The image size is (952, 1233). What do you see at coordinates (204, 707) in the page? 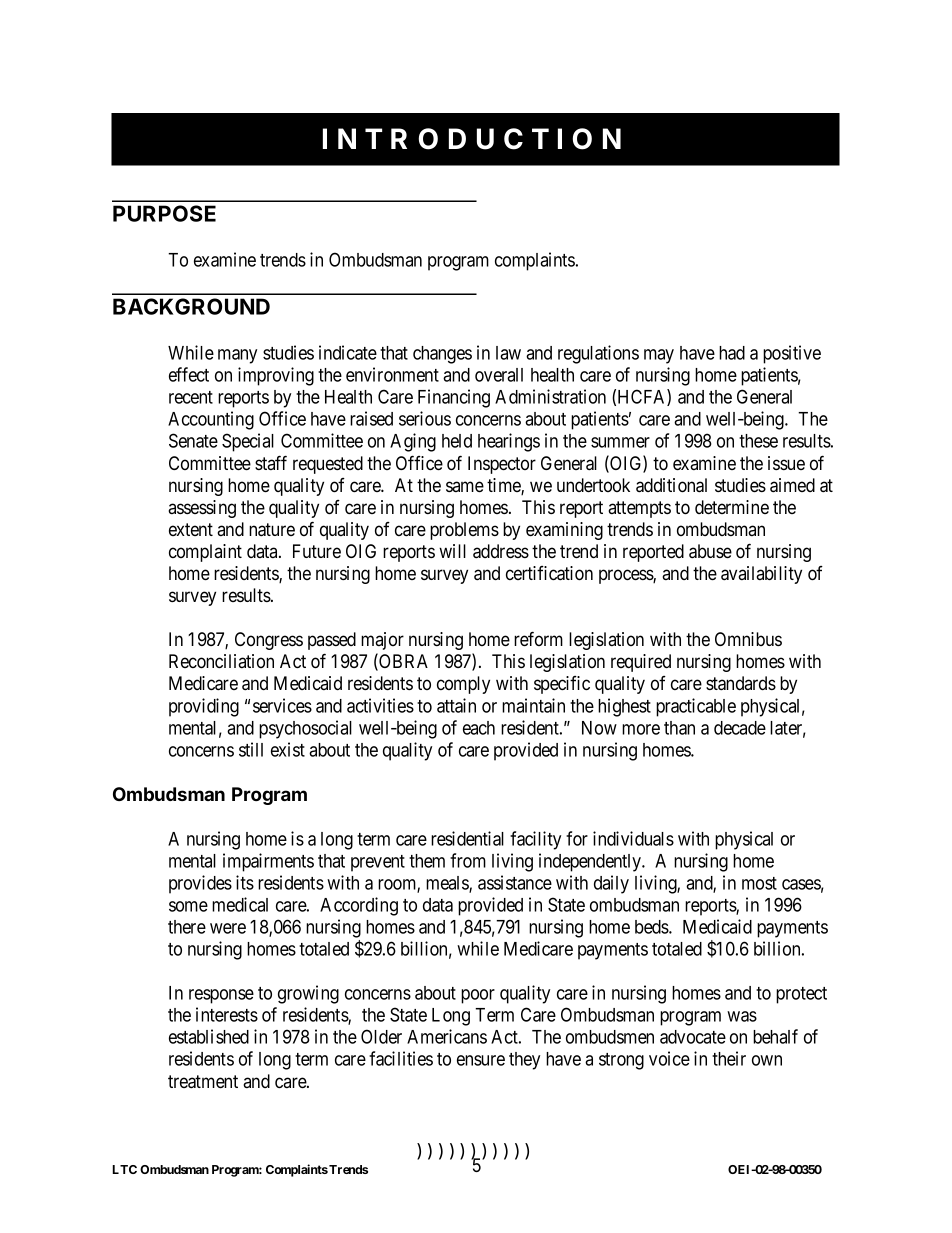
I see `providing` at bounding box center [204, 707].
